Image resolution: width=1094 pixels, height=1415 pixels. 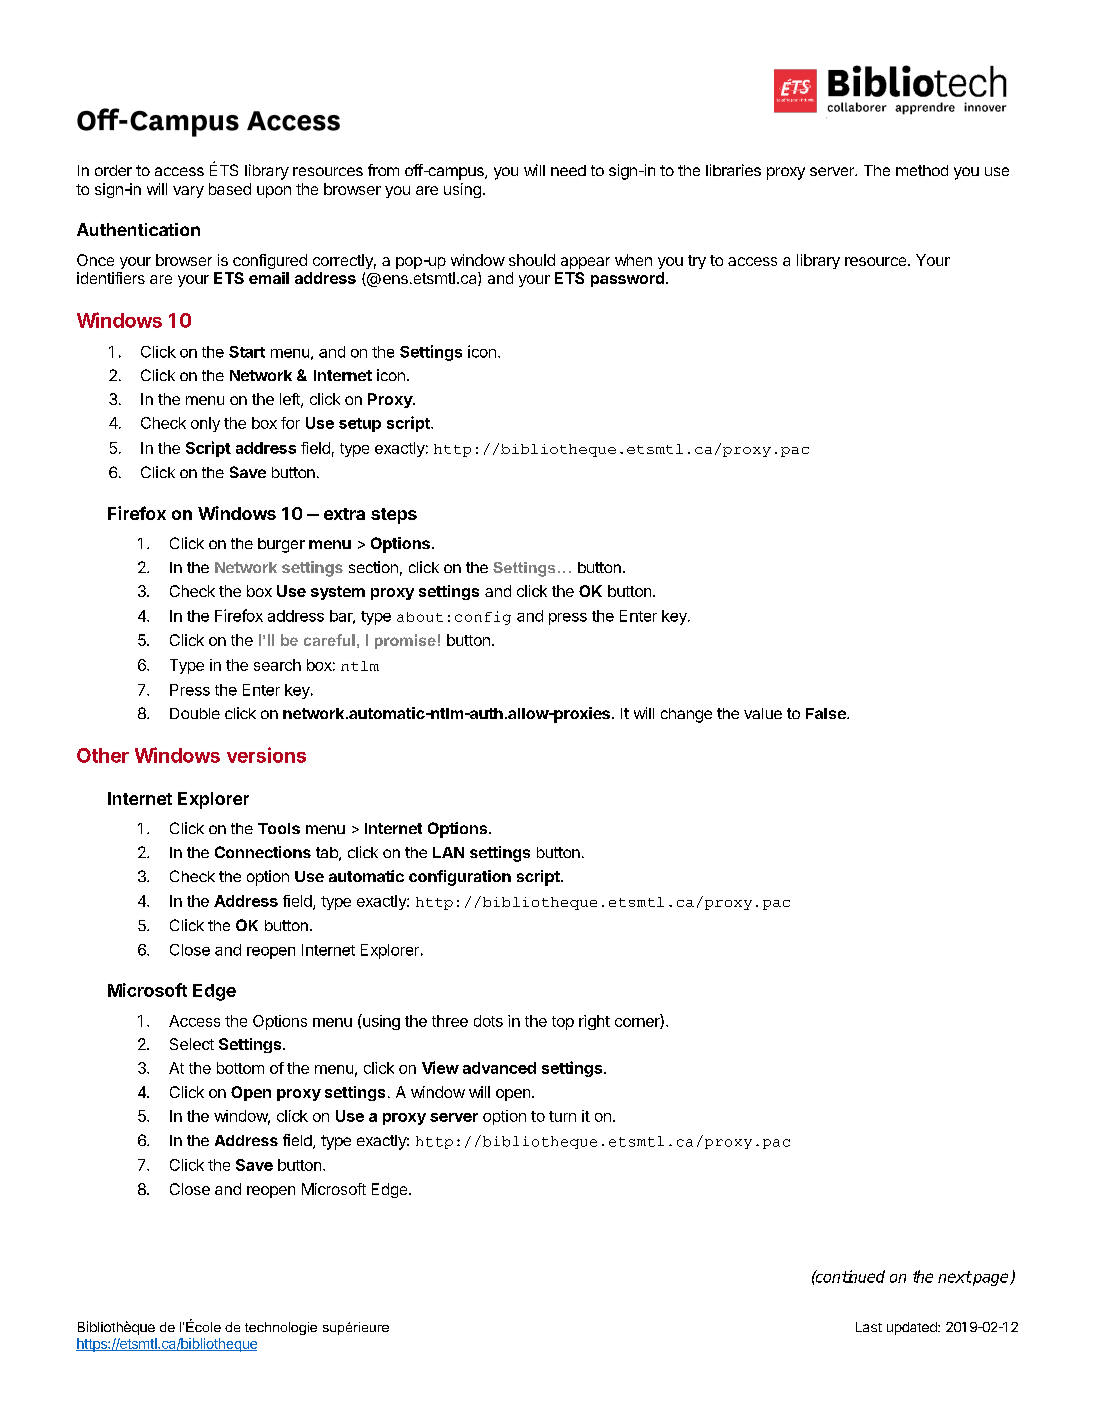 I want to click on top, so click(x=563, y=1023).
